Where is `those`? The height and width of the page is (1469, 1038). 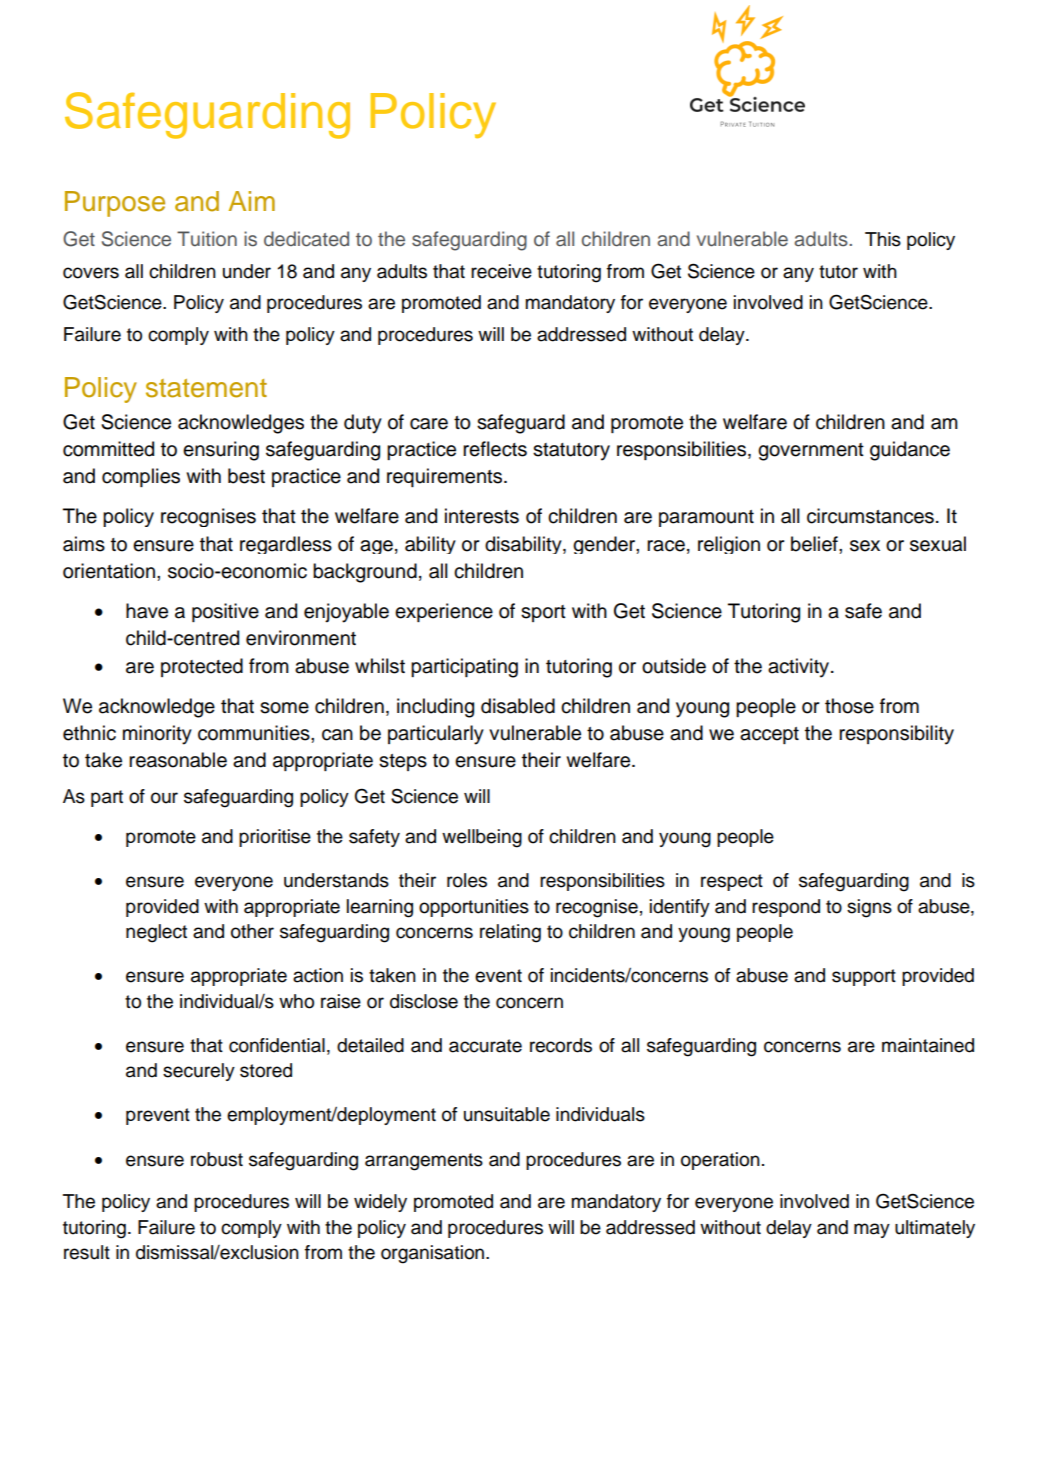
those is located at coordinates (849, 706).
